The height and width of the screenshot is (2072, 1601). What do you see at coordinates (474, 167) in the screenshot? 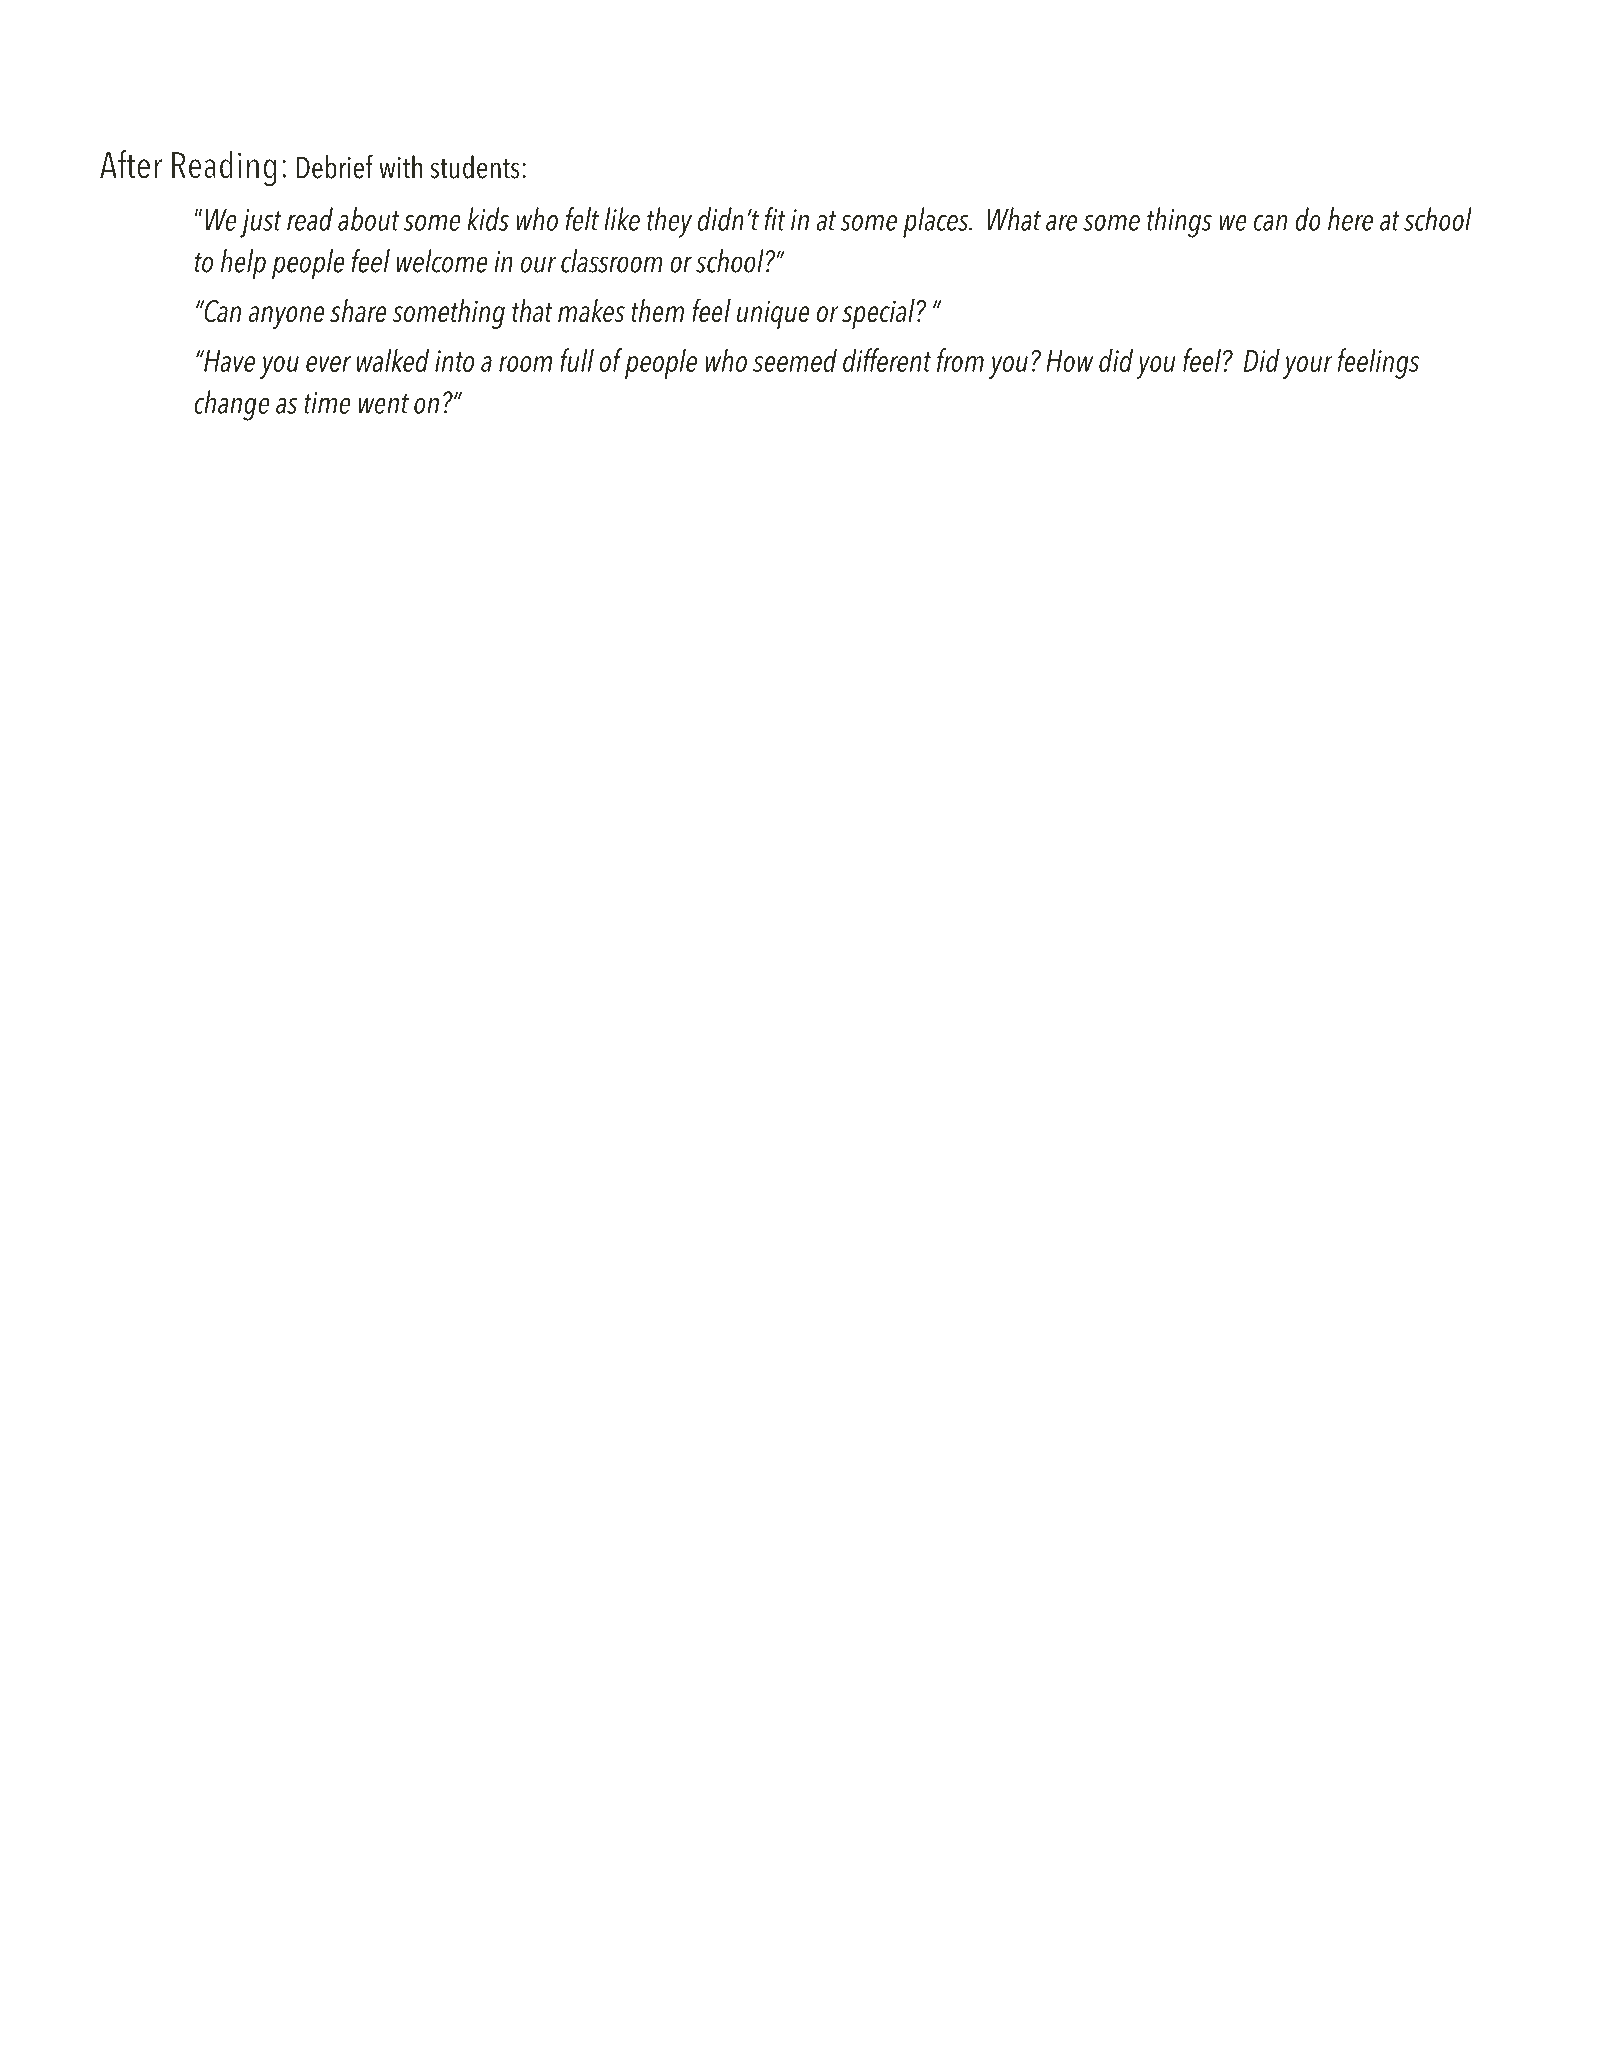
I see `students` at bounding box center [474, 167].
